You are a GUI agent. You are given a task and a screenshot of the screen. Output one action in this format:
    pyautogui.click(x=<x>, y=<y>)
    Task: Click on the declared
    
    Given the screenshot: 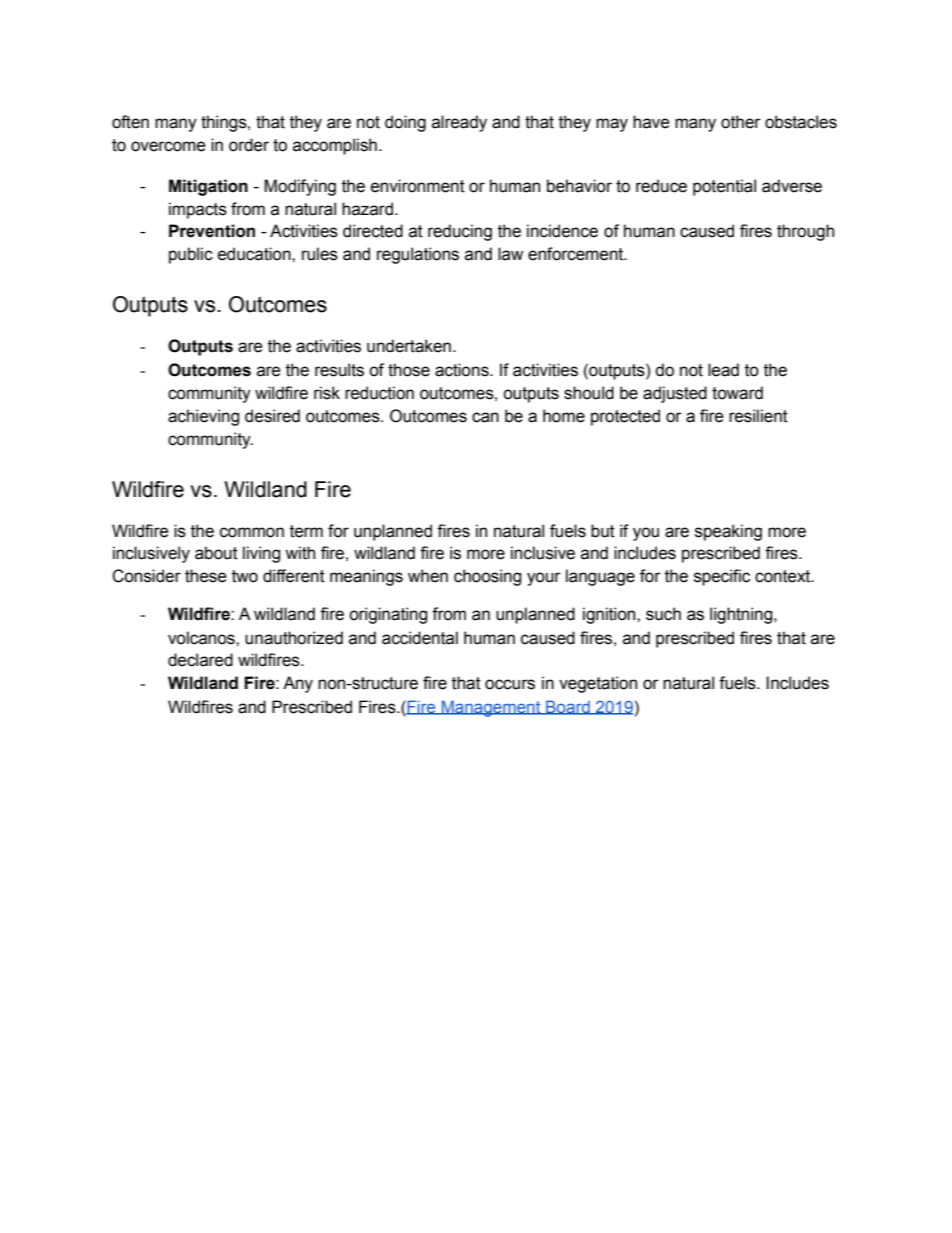 What is the action you would take?
    pyautogui.click(x=200, y=660)
